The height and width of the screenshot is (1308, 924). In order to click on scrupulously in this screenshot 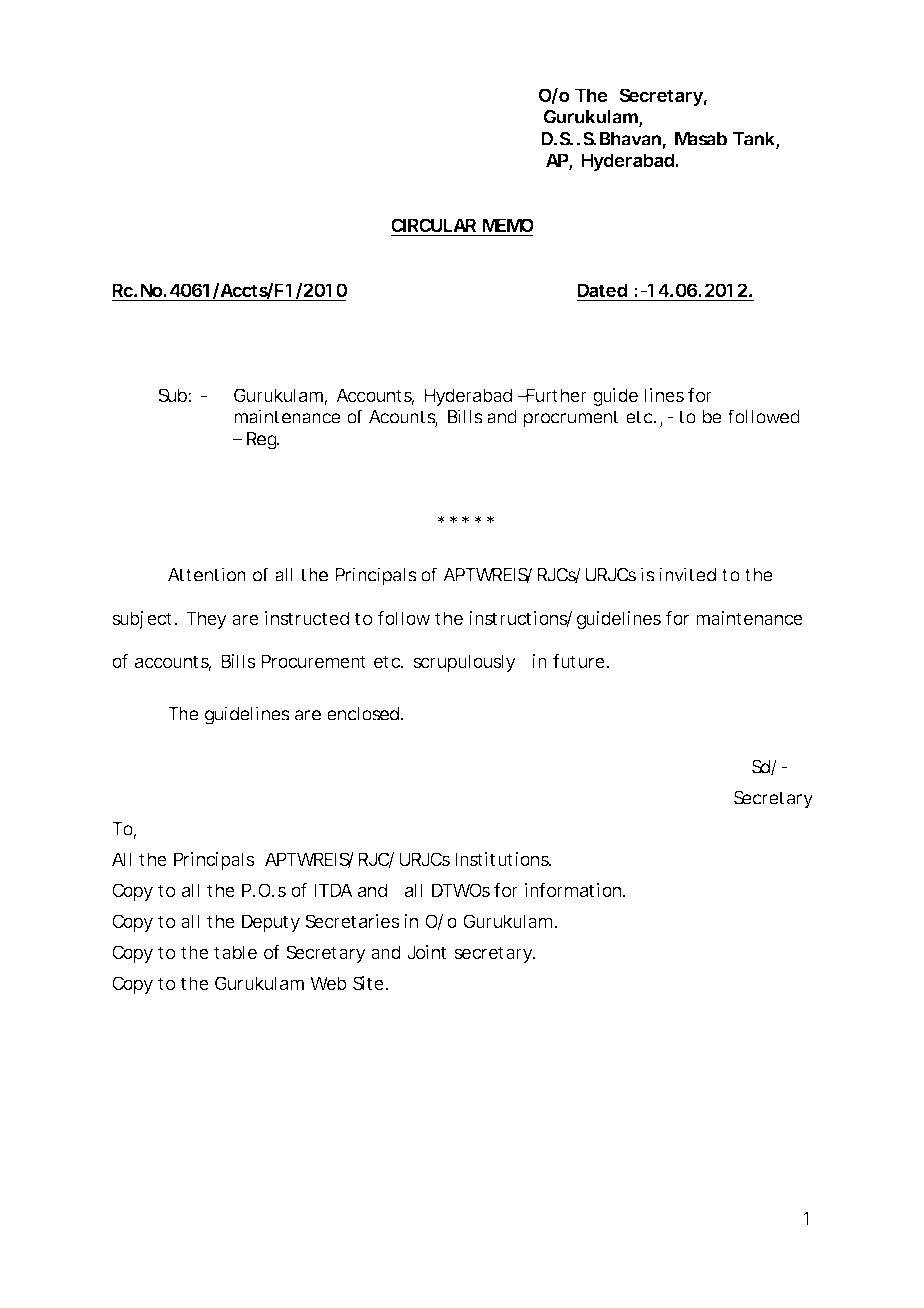, I will do `click(464, 663)`.
